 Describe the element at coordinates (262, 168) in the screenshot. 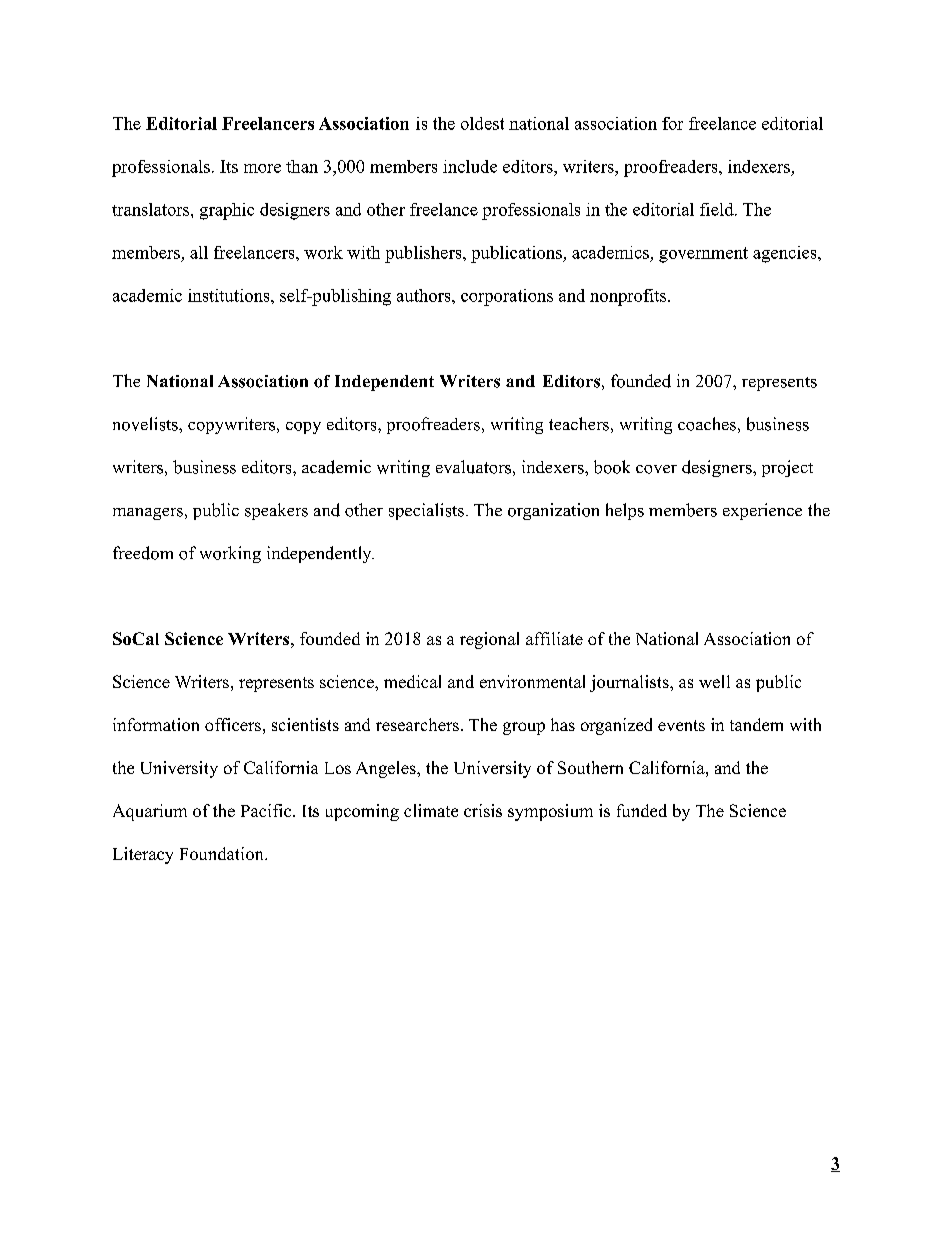

I see `more` at that location.
